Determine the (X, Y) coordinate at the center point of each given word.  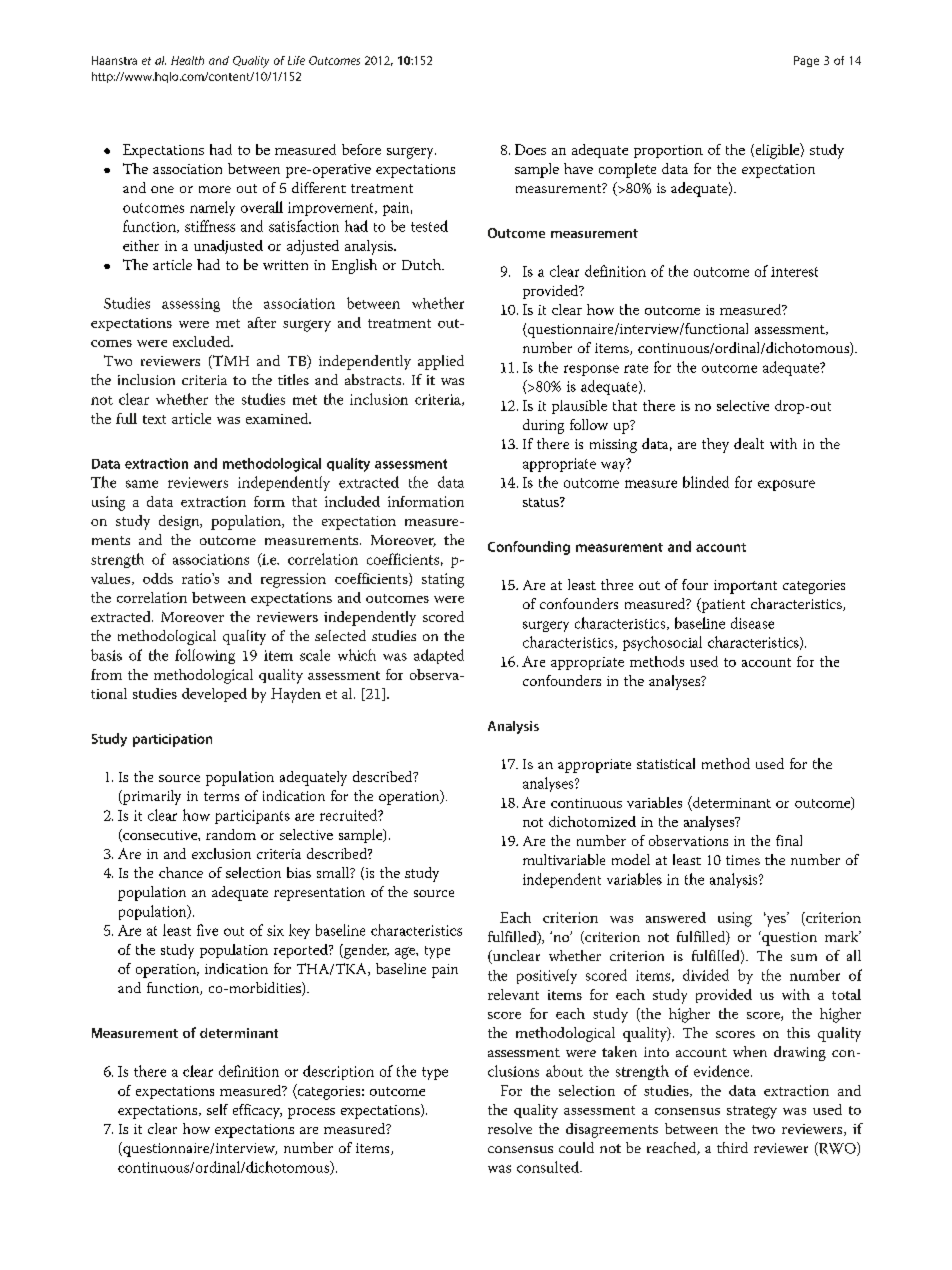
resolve (510, 1128)
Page (806, 61)
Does (530, 149)
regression (293, 580)
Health (187, 60)
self (217, 1109)
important (745, 587)
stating (443, 580)
